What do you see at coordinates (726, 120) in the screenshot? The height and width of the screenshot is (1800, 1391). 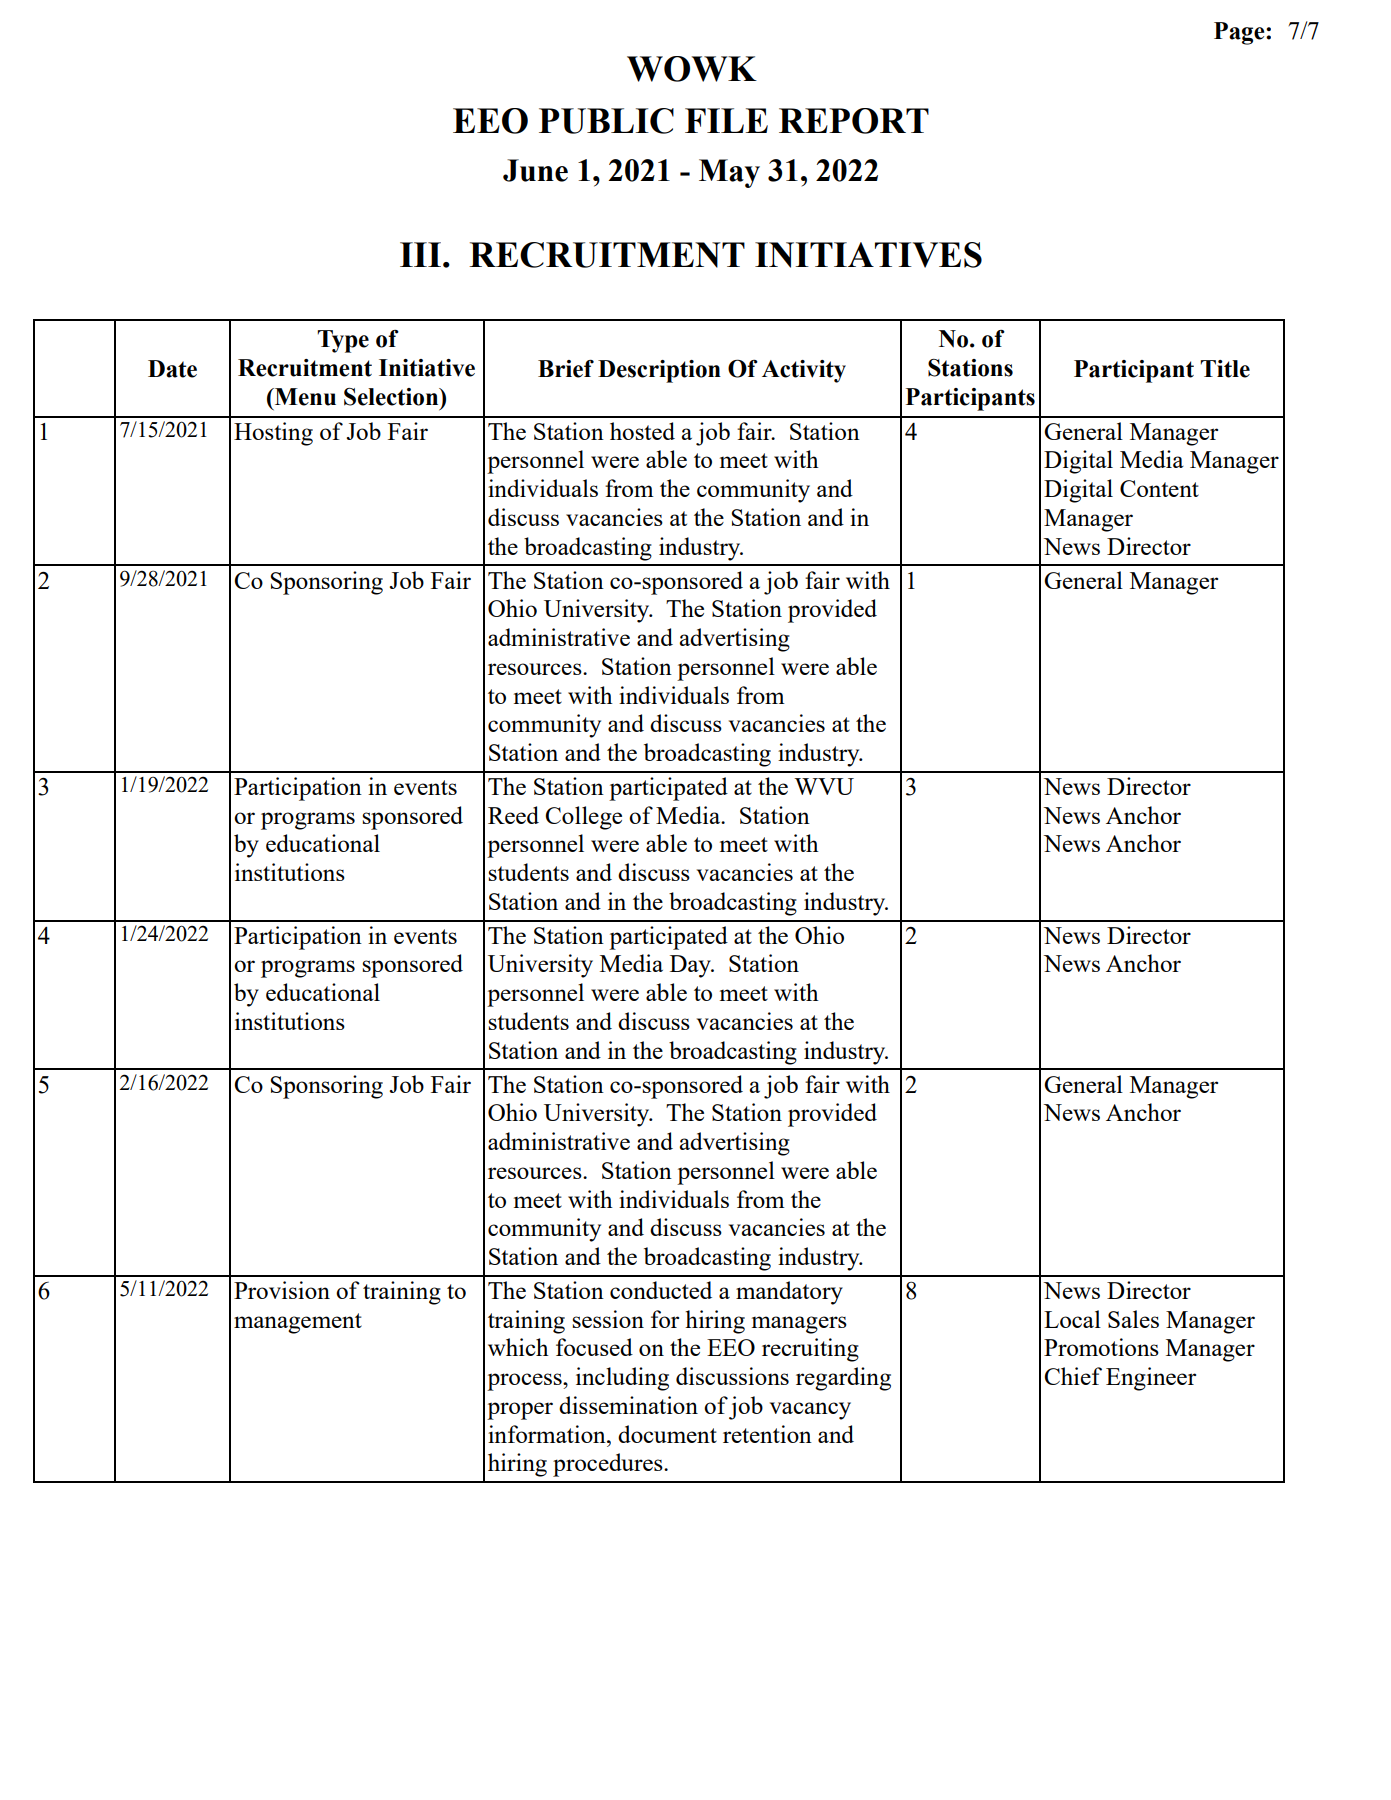 I see `FILE` at bounding box center [726, 120].
